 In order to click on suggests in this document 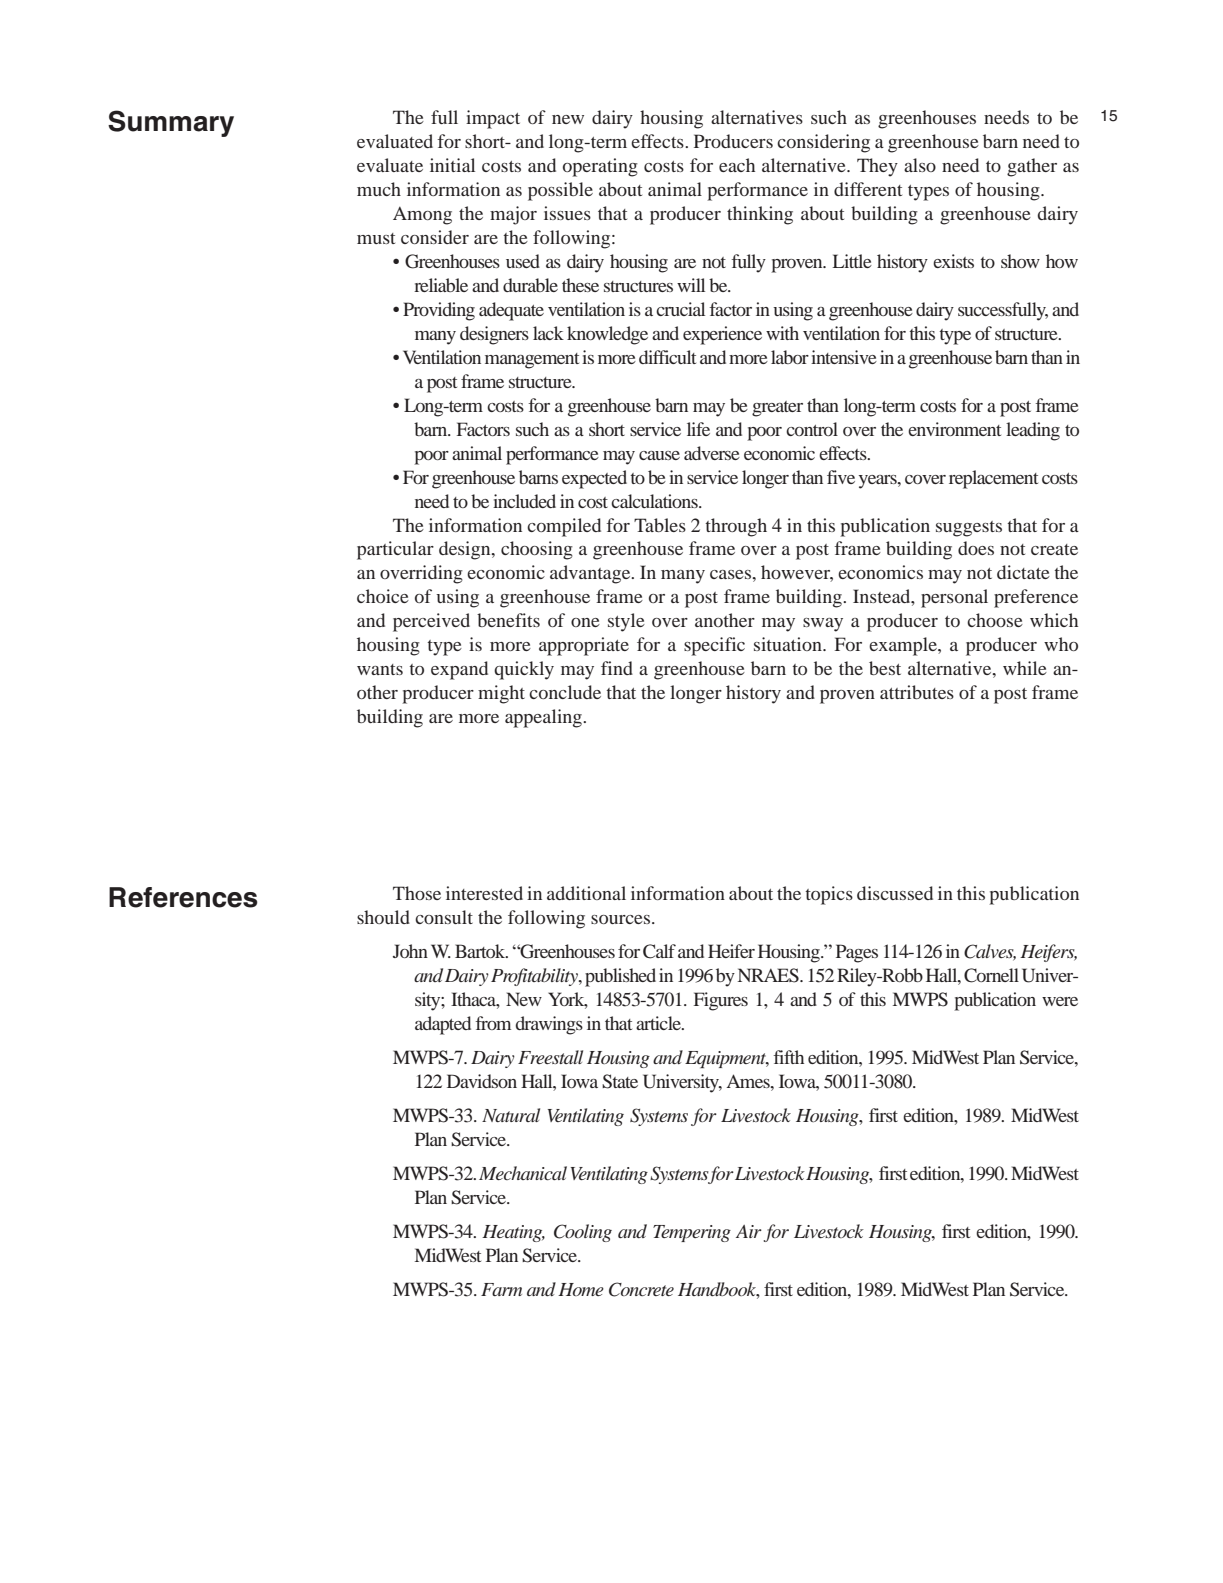, I will do `click(969, 529)`.
